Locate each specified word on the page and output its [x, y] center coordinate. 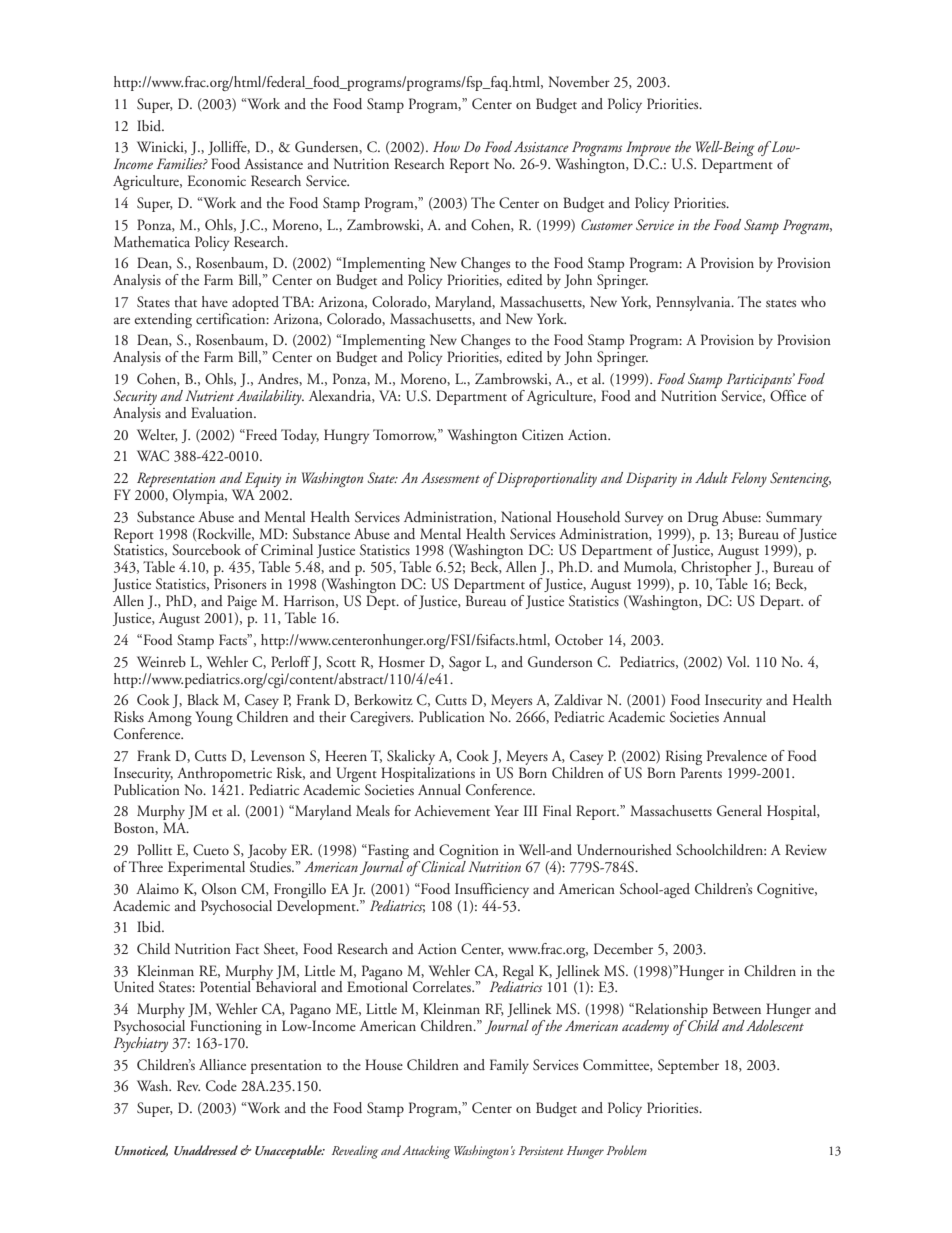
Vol [738, 661]
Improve [649, 150]
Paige [242, 604]
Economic [216, 180]
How [446, 146]
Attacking [426, 1152]
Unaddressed [206, 1150]
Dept [382, 602]
